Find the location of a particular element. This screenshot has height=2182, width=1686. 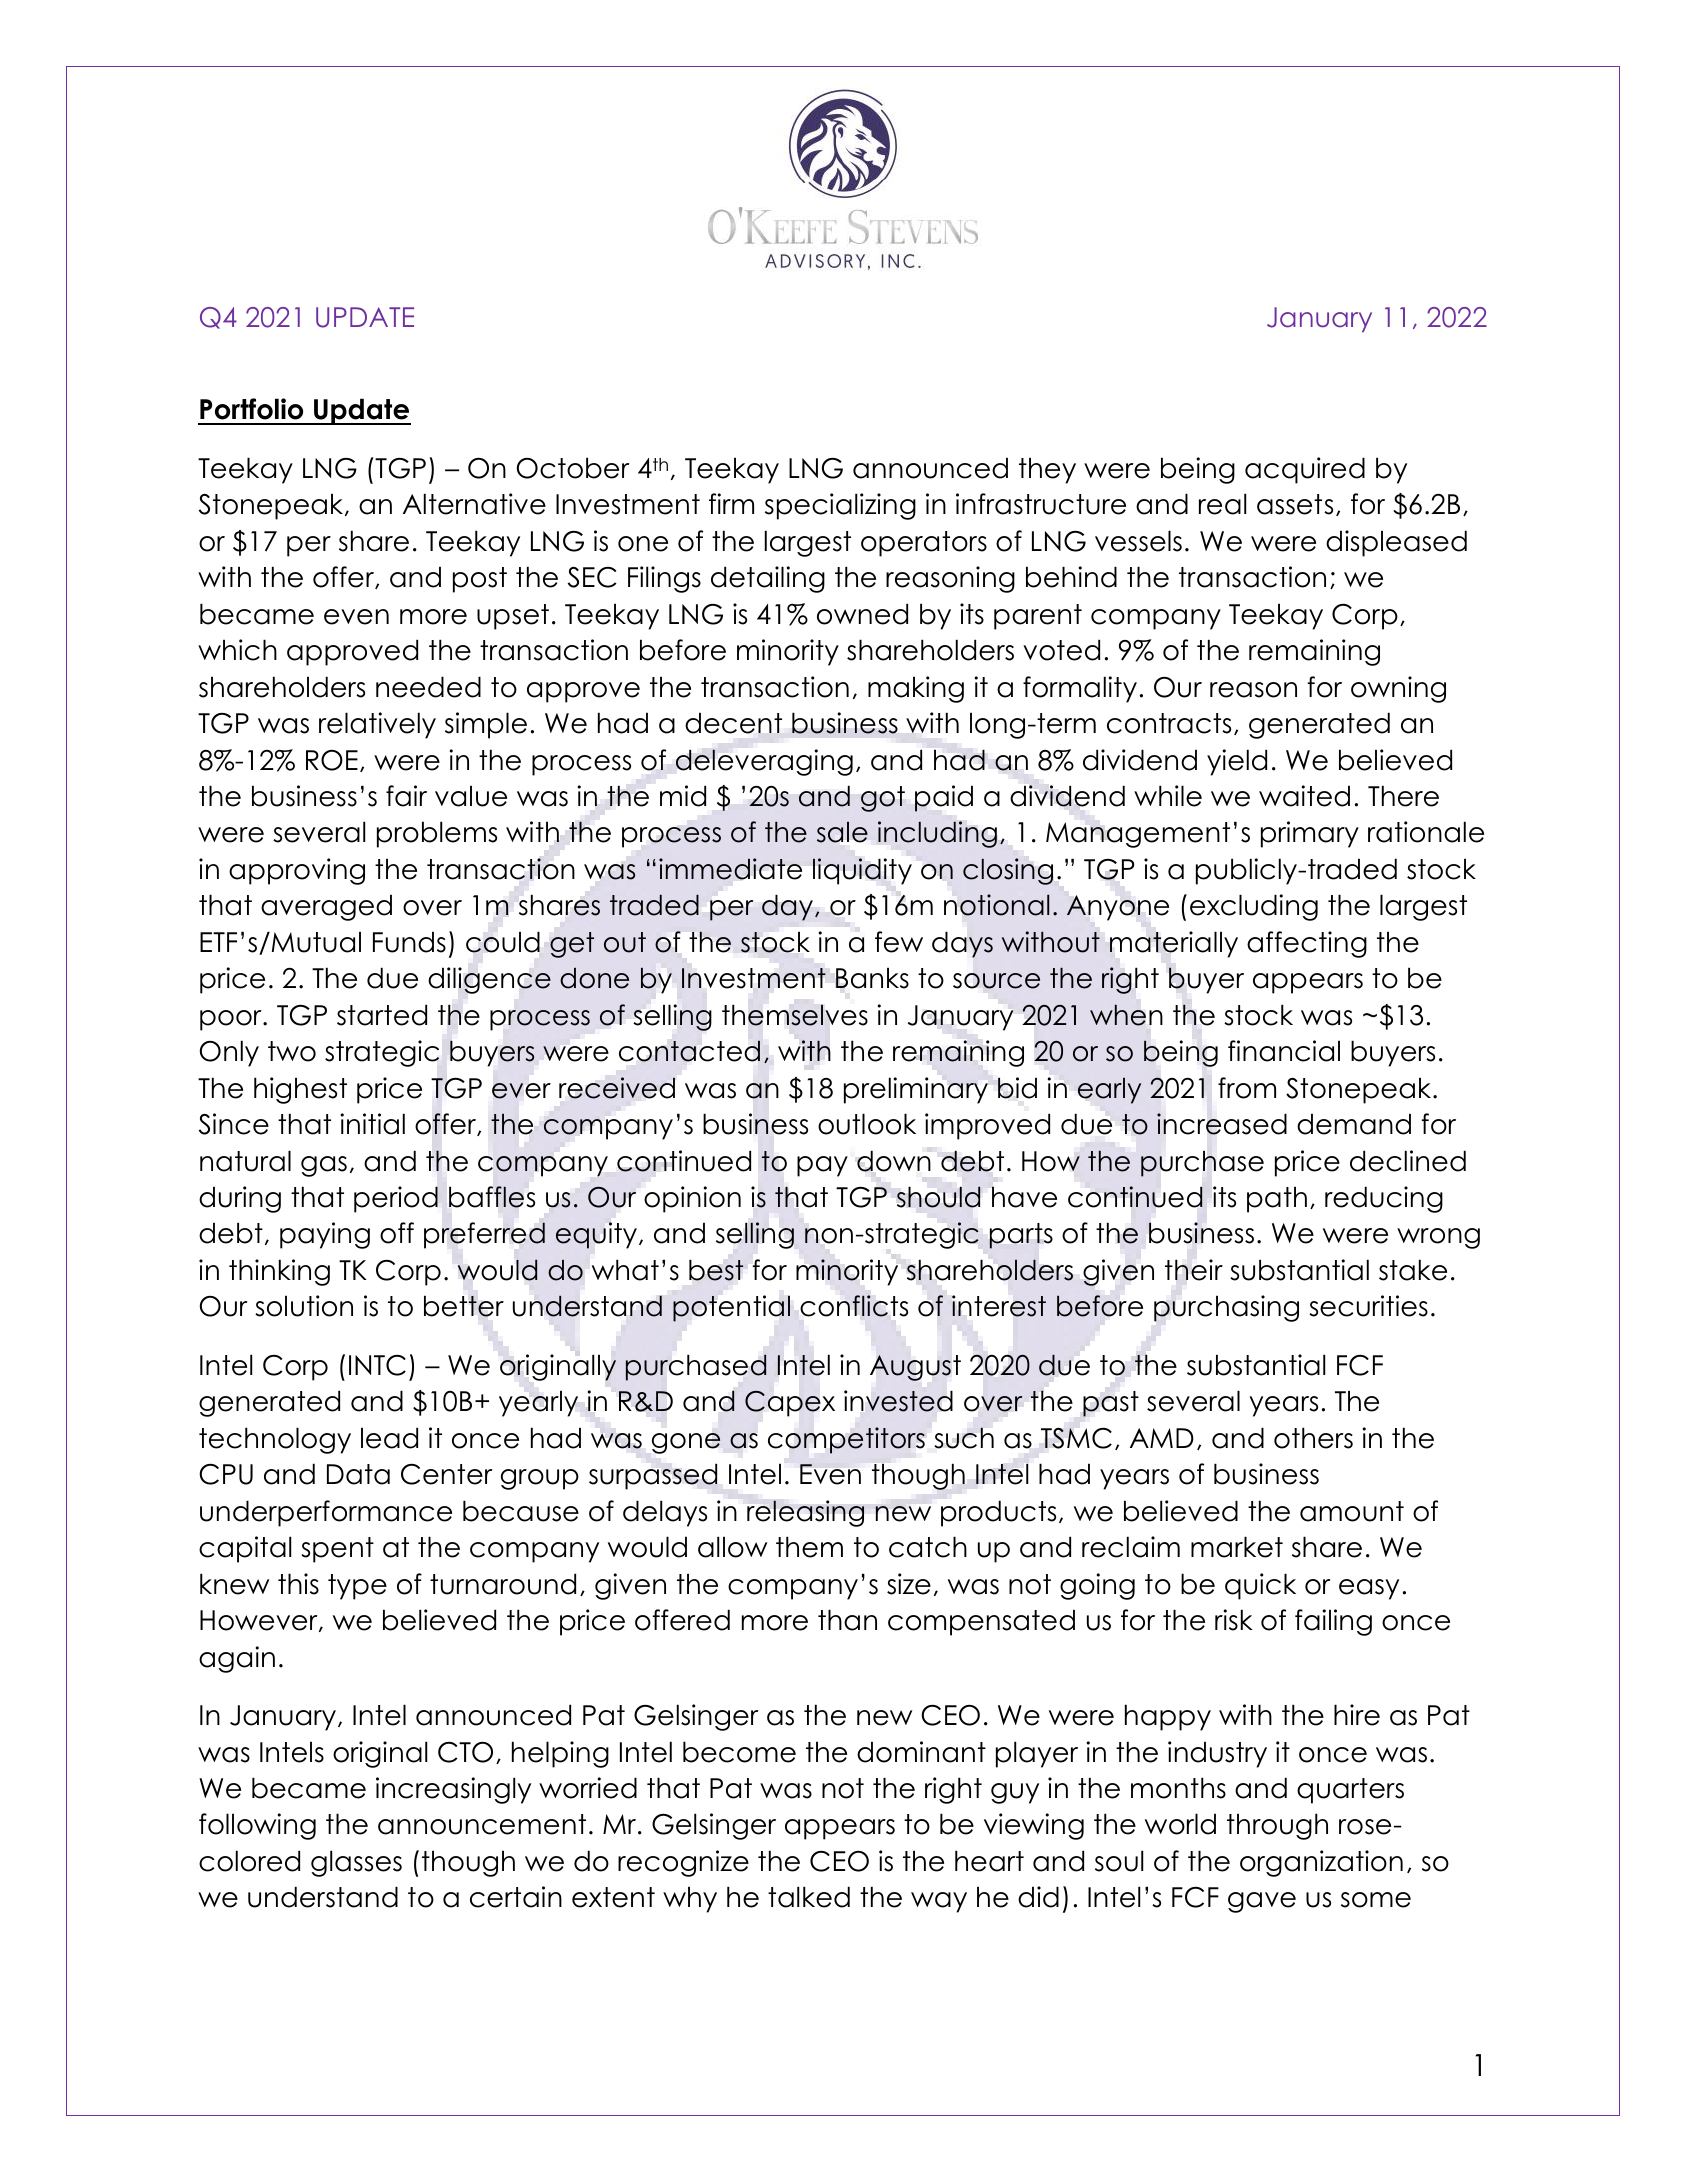

Funds is located at coordinates (409, 942).
